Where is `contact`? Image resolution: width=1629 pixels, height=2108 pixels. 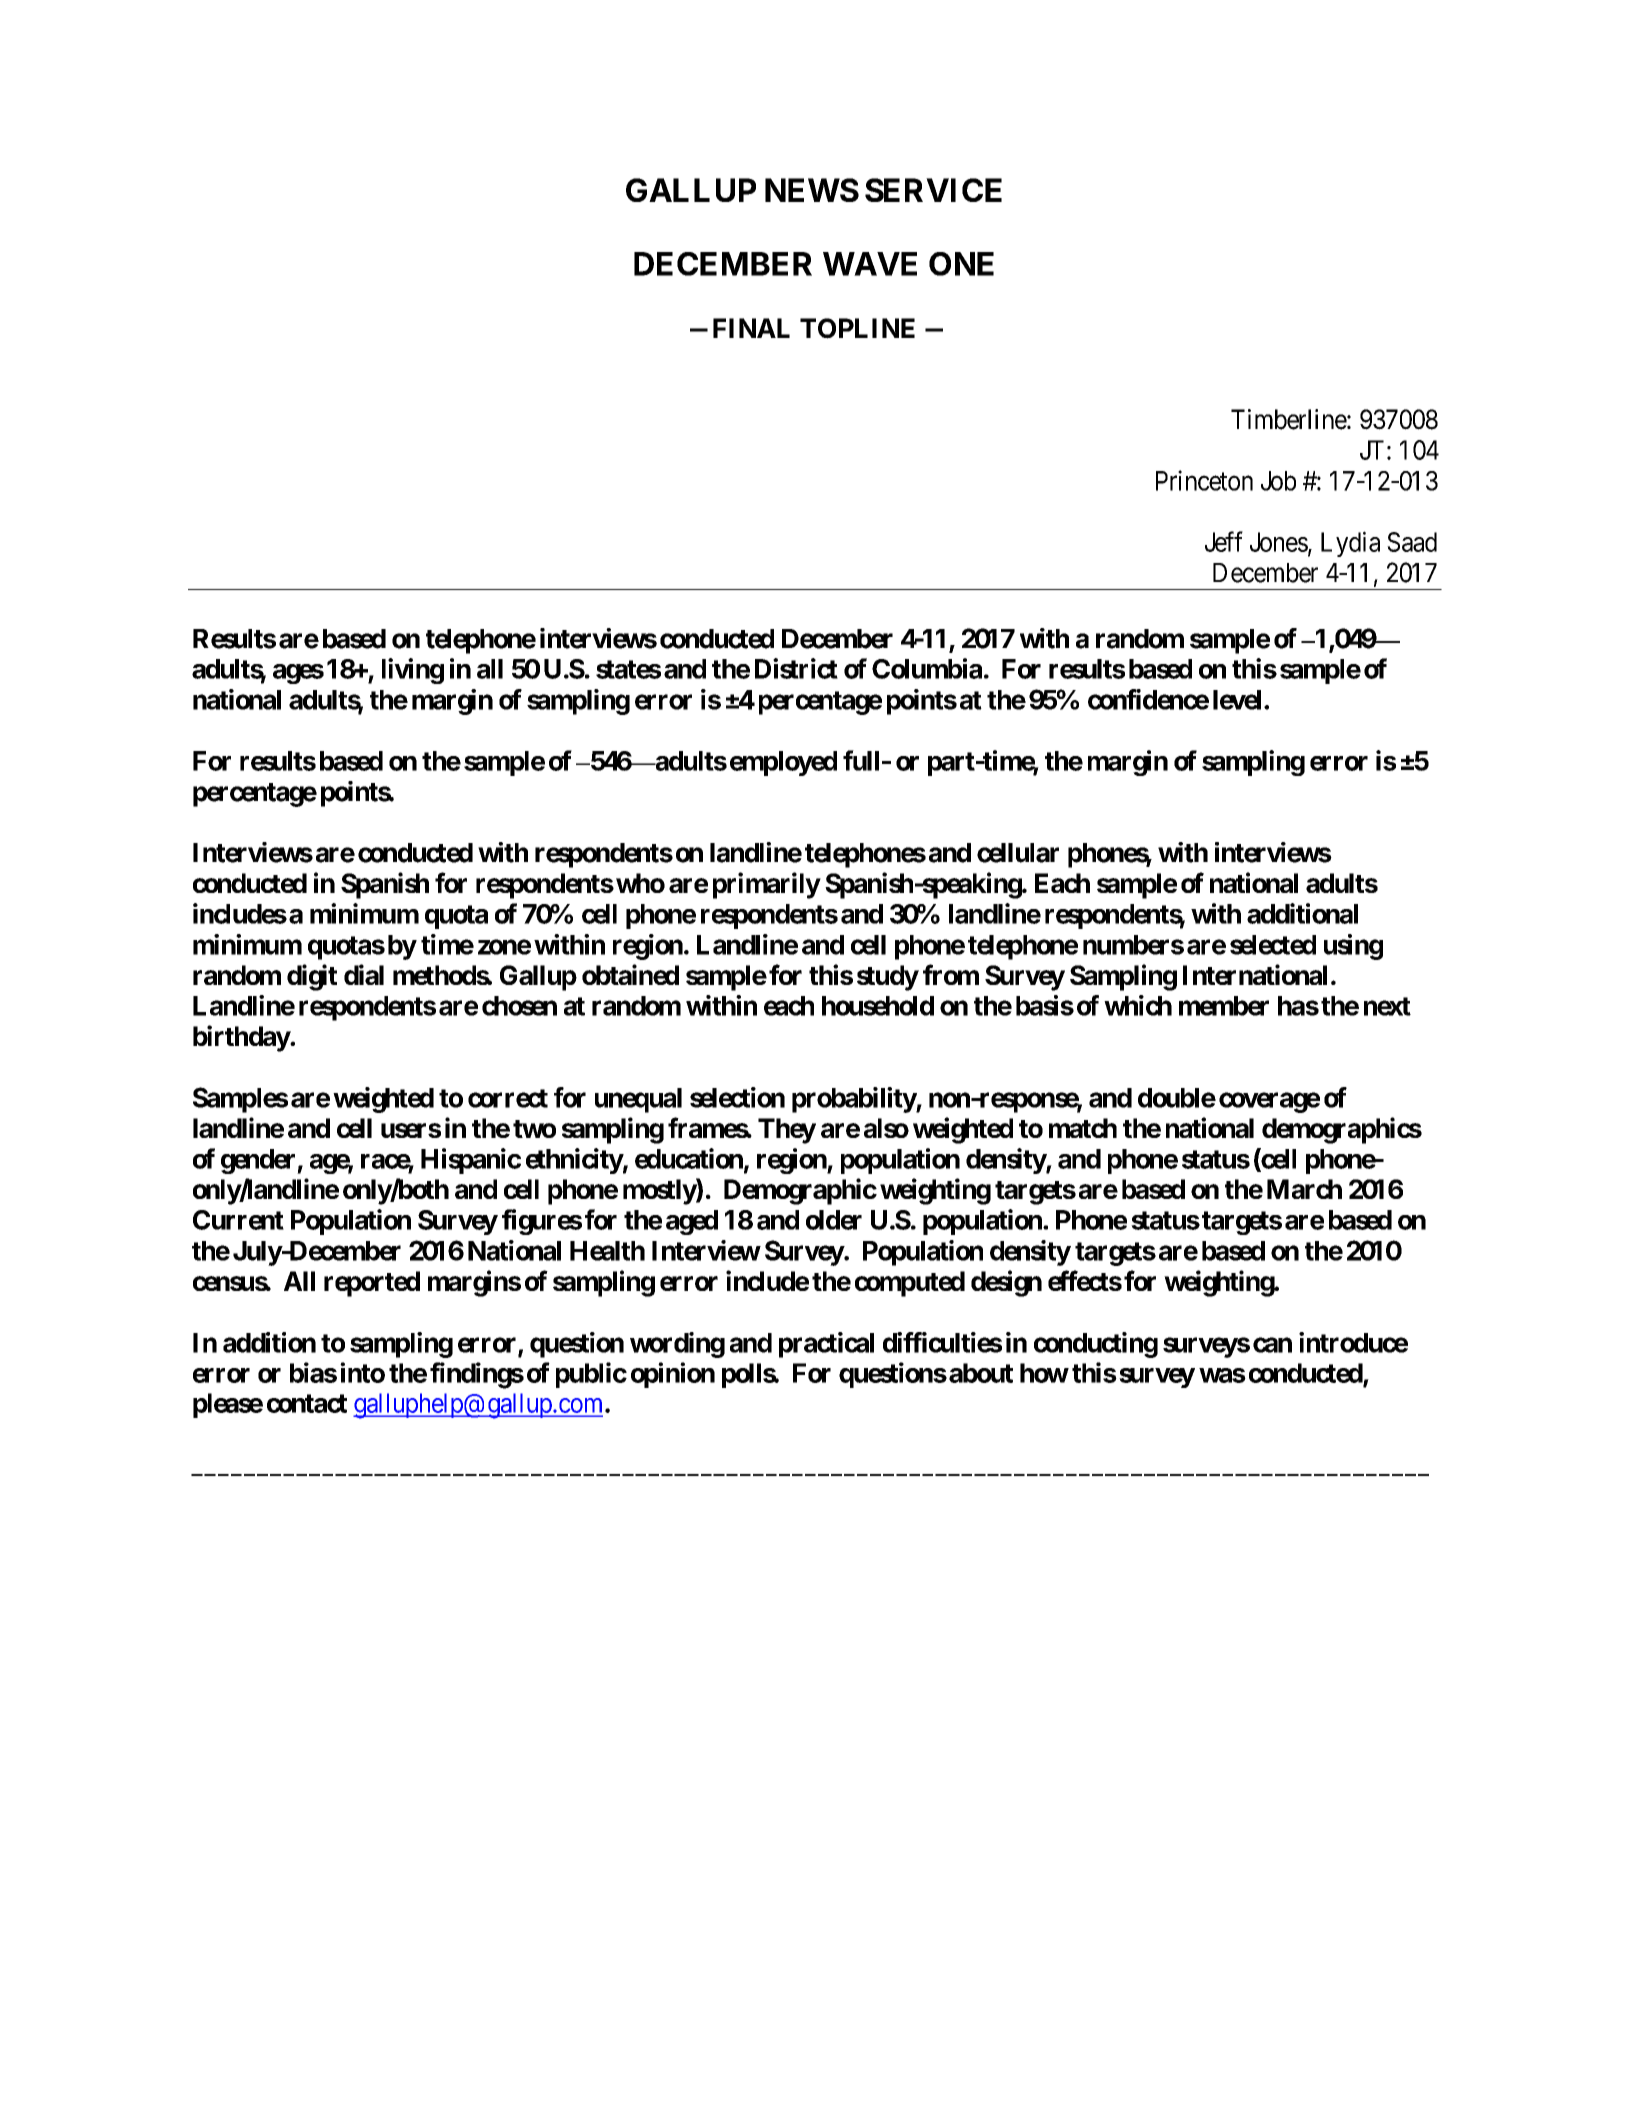
contact is located at coordinates (307, 1403).
